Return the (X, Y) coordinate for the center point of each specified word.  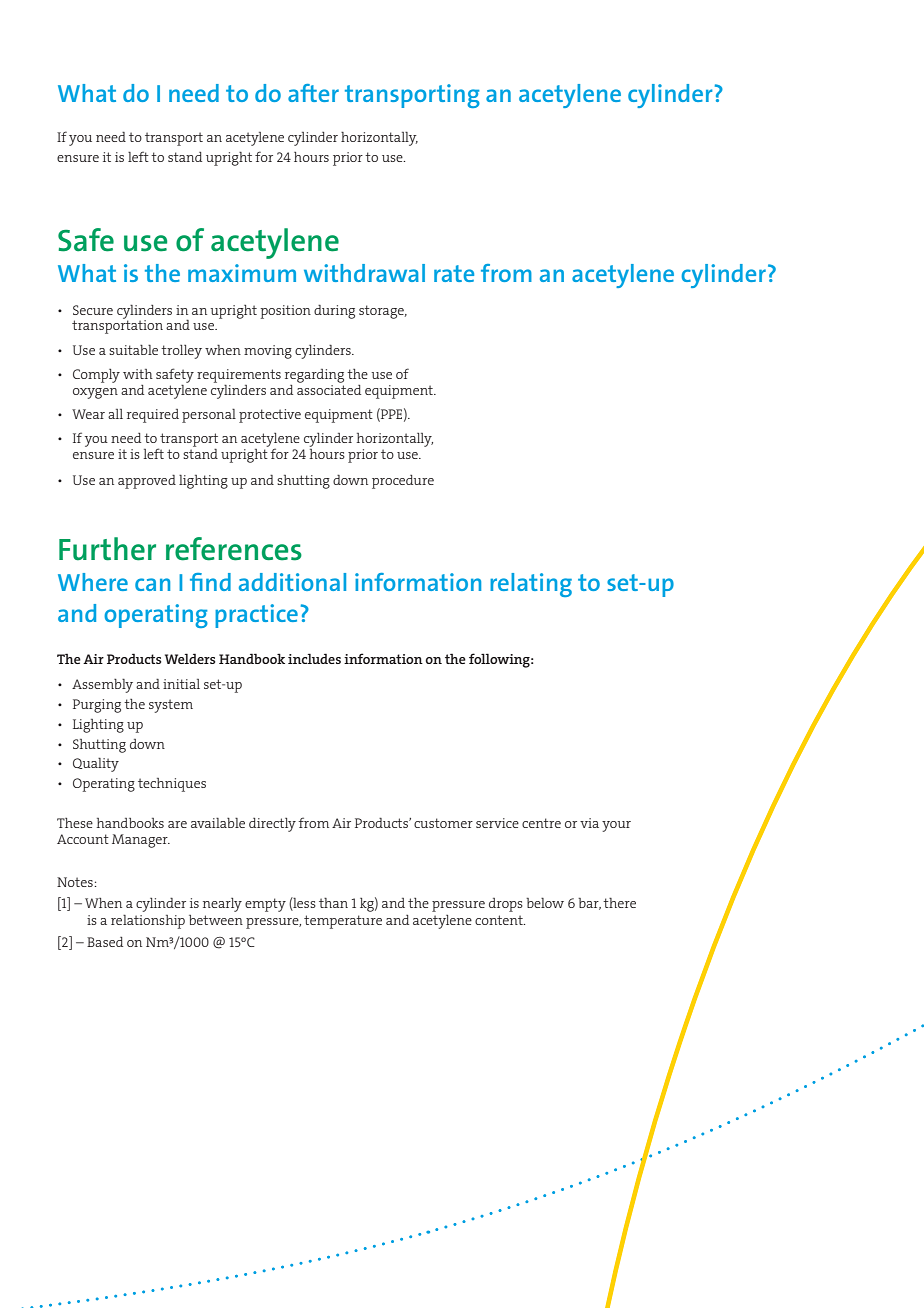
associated (329, 388)
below (545, 903)
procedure (403, 482)
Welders (190, 658)
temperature (343, 922)
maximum (242, 273)
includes (314, 658)
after (313, 93)
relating (531, 585)
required (153, 416)
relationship (148, 922)
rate (454, 273)
